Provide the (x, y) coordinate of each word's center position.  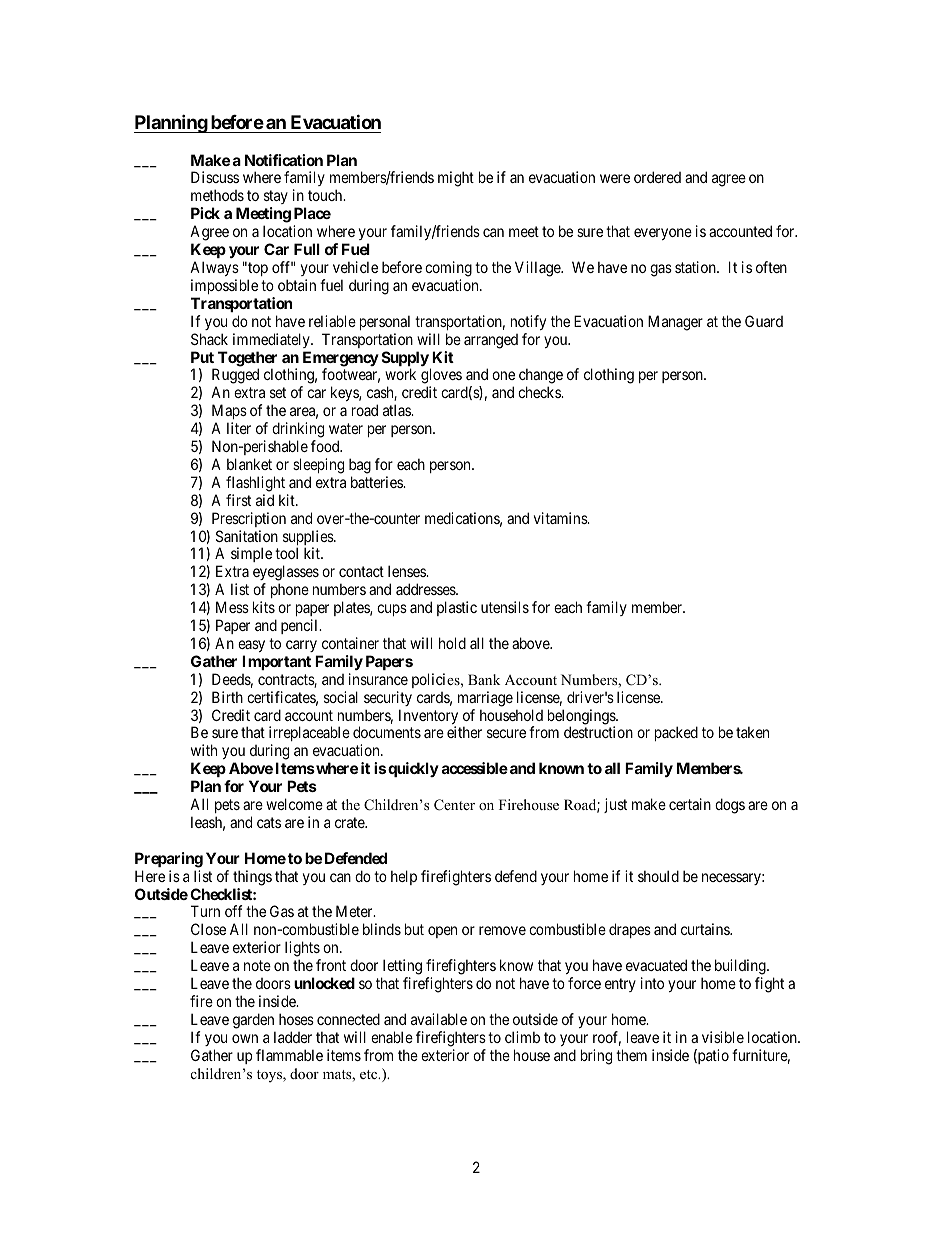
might (456, 179)
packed (676, 733)
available (439, 1019)
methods (217, 195)
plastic (457, 608)
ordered (657, 177)
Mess (232, 607)
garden (253, 1021)
